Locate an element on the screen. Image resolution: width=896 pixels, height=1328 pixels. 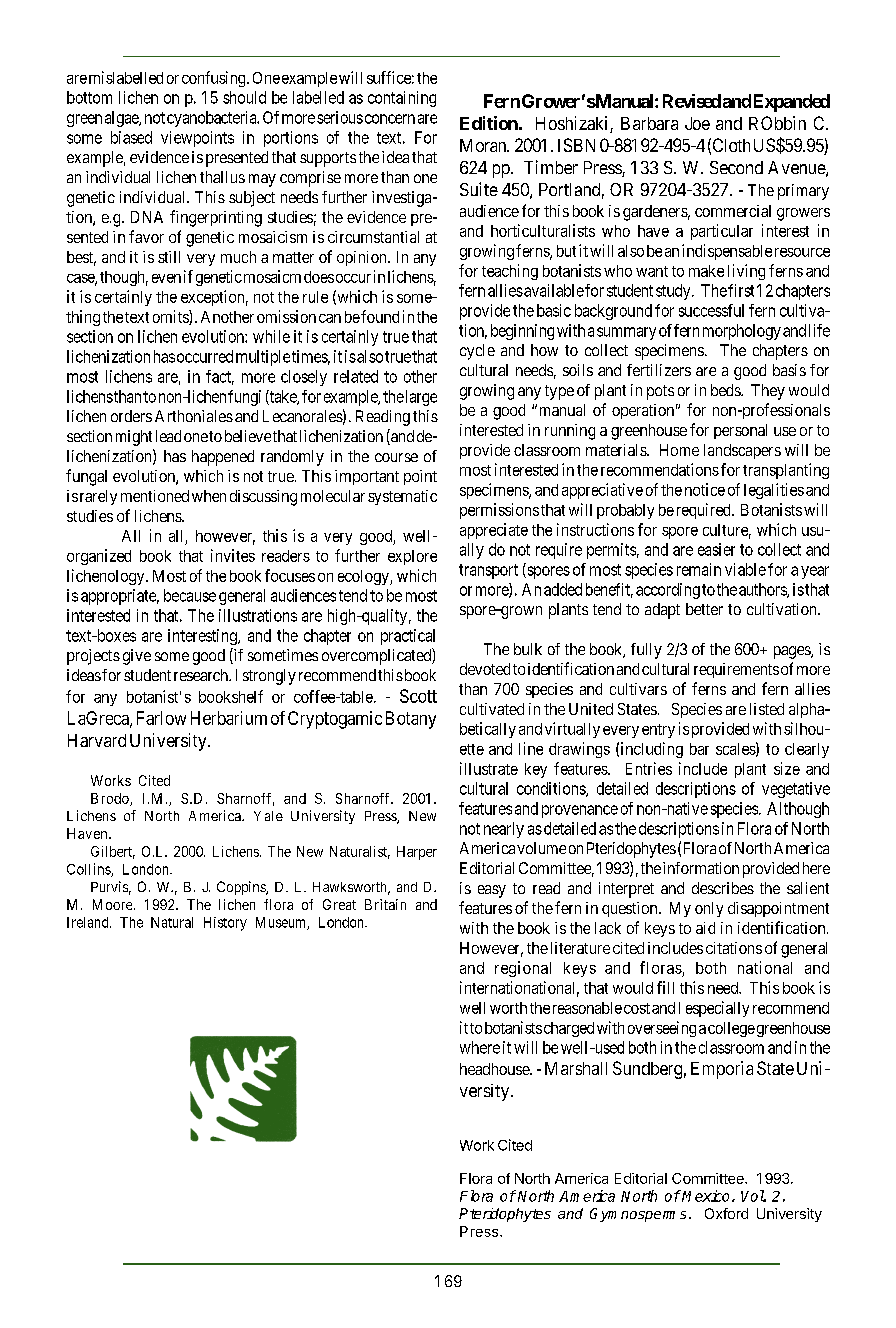
devoted is located at coordinates (485, 669).
